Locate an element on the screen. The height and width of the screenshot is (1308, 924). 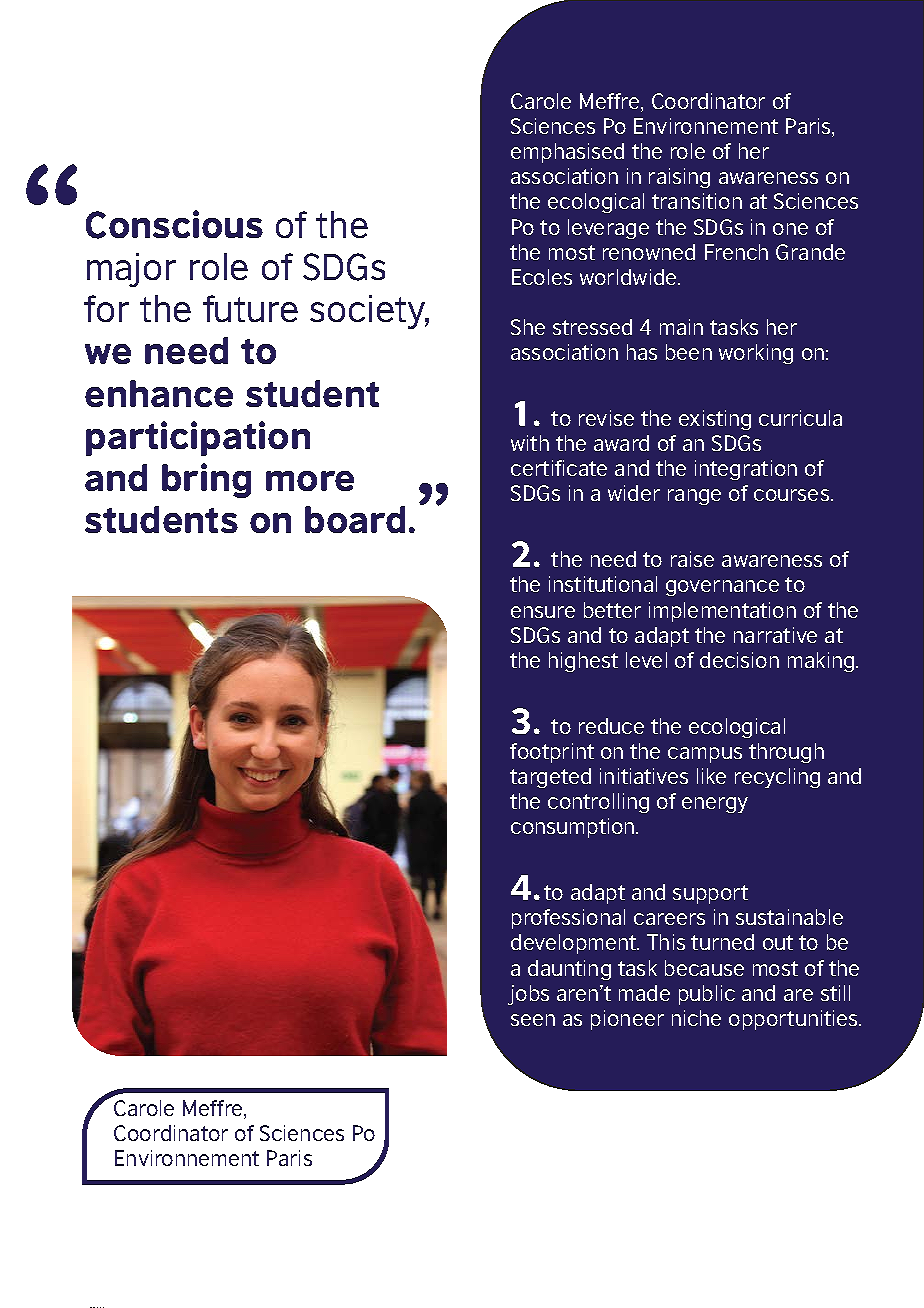
emphasised is located at coordinates (567, 153).
